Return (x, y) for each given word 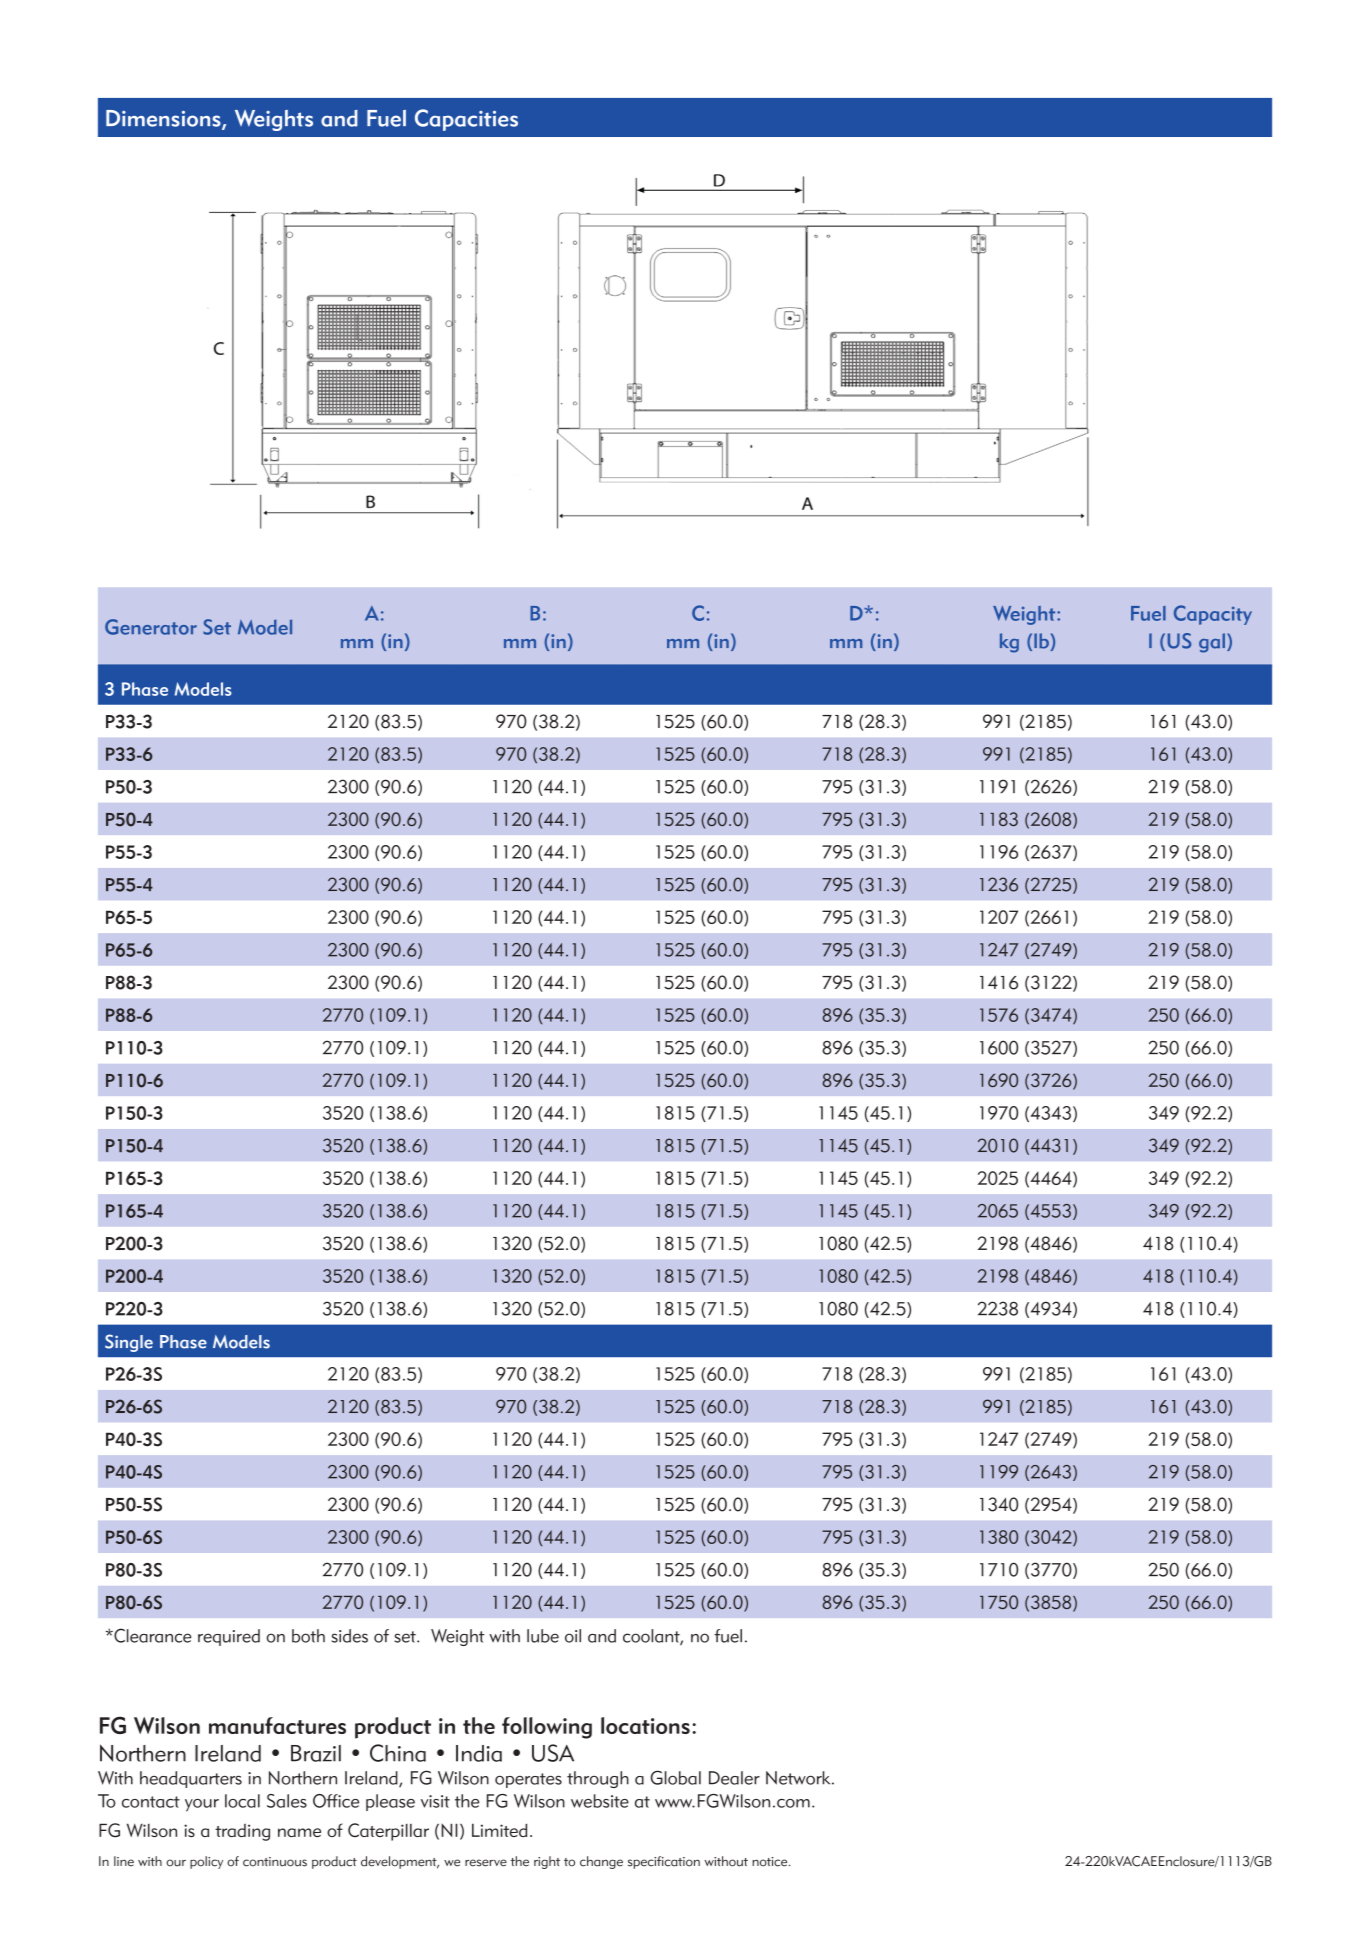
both (308, 1636)
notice (771, 1862)
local (242, 1801)
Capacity (1213, 615)
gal (1212, 643)
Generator (151, 627)
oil (573, 1636)
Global (676, 1777)
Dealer (734, 1778)
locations (645, 1725)
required (229, 1637)
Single (129, 1343)
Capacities (466, 120)
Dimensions (164, 119)
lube (543, 1636)
